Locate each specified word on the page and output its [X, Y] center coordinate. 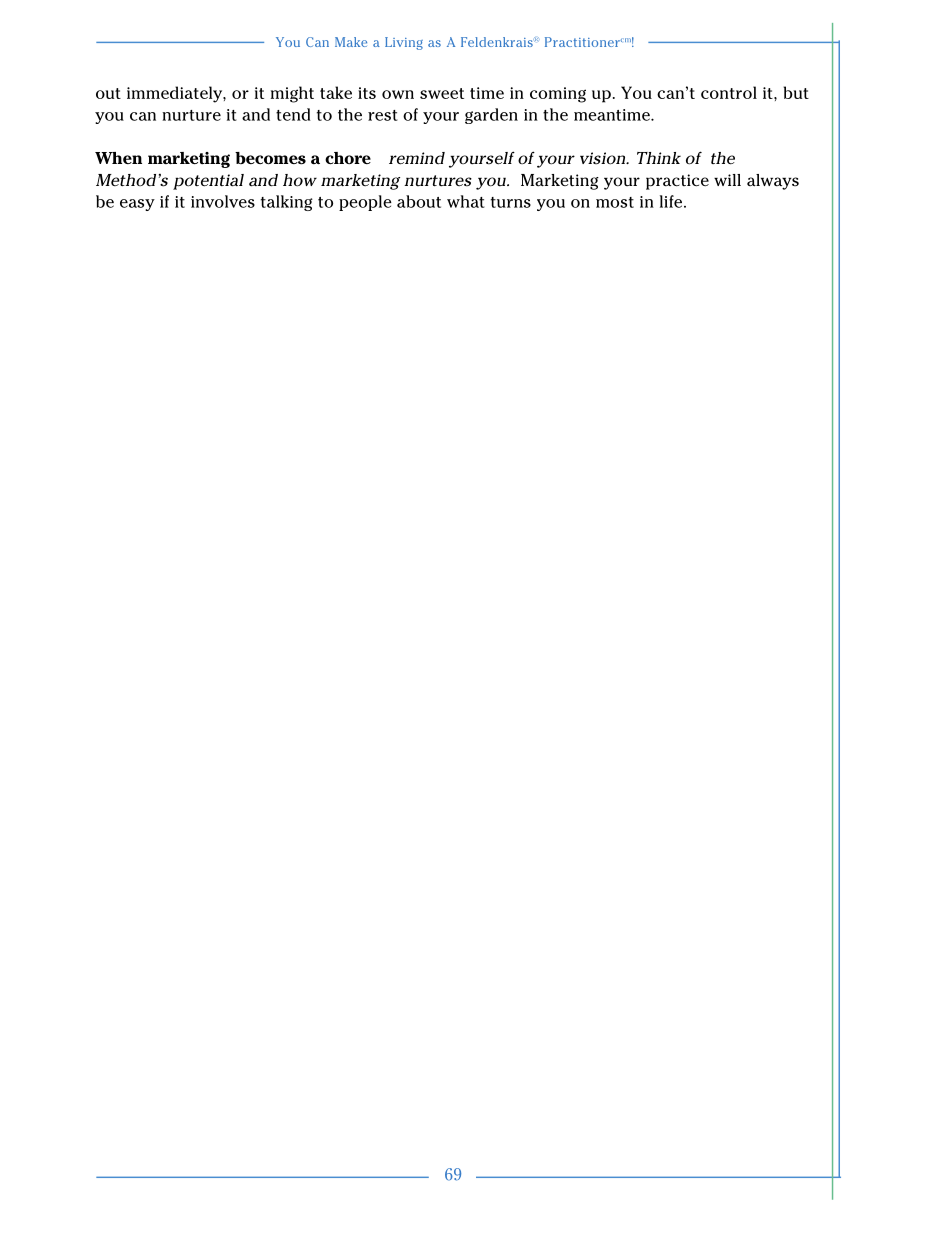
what [466, 201]
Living [404, 43]
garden [491, 116]
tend [293, 114]
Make [351, 42]
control [729, 92]
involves [223, 201]
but [796, 92]
